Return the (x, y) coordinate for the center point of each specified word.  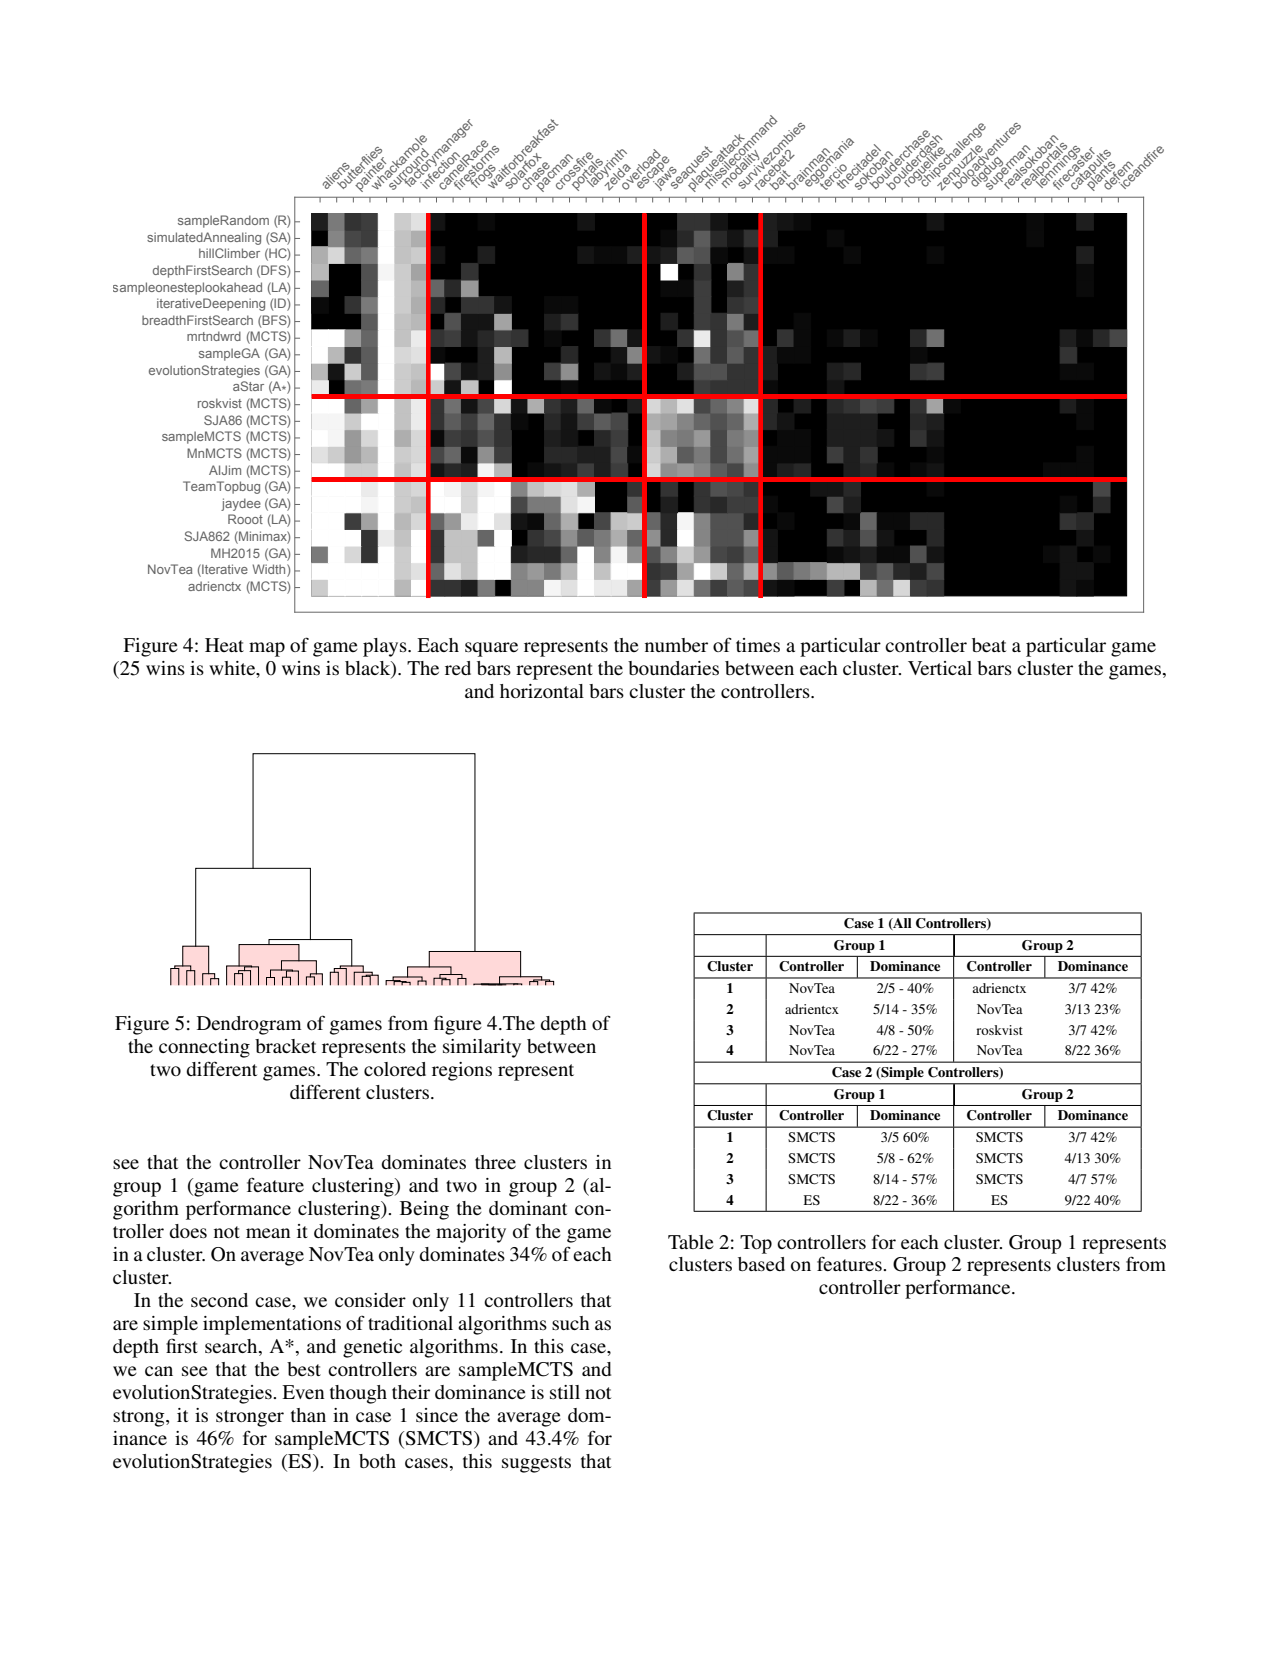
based (761, 1264)
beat (989, 645)
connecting (204, 1048)
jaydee (241, 504)
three (495, 1162)
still (565, 1392)
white (233, 668)
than (308, 1415)
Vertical (940, 668)
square (491, 649)
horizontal (542, 691)
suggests (536, 1464)
